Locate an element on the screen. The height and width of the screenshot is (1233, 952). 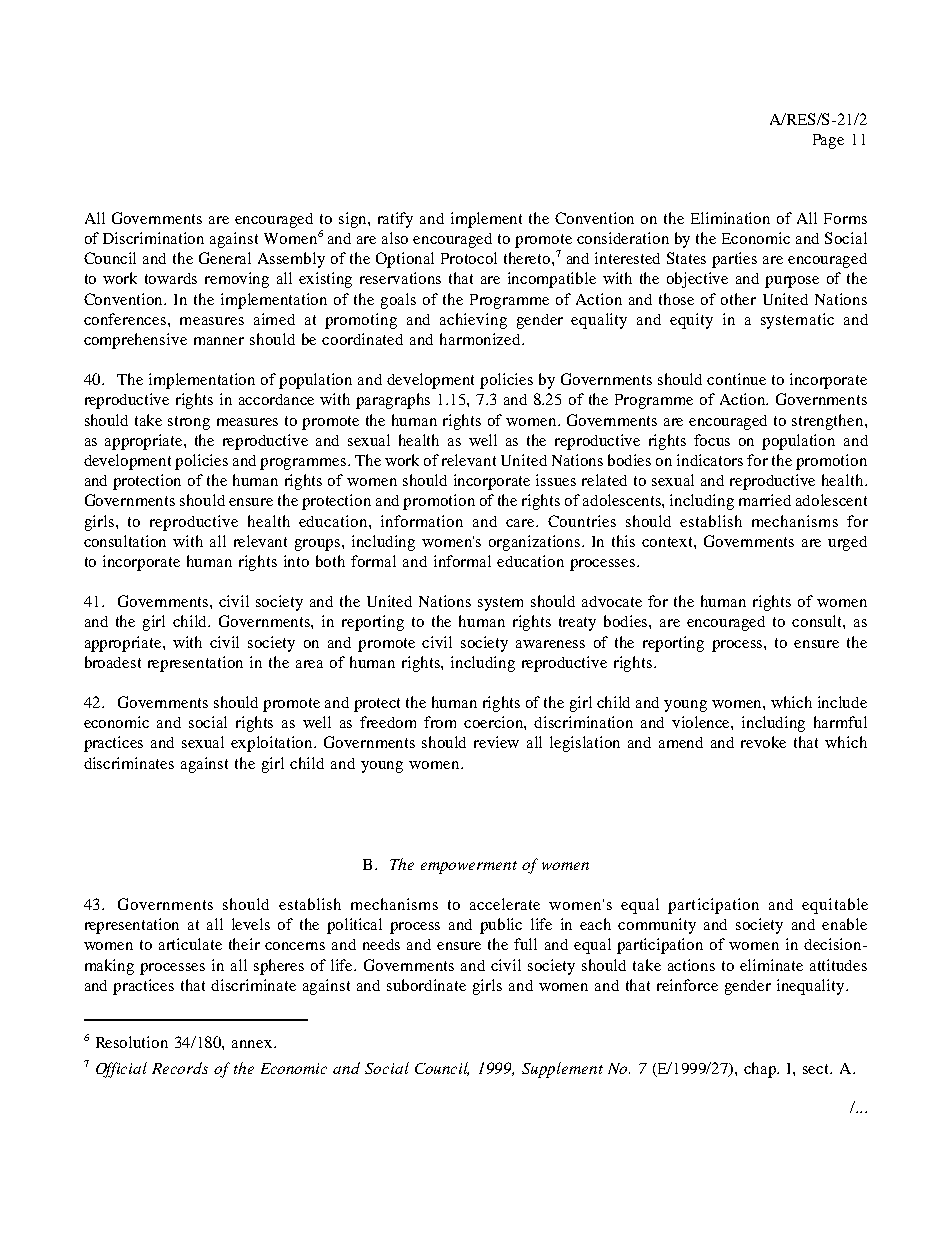
revoke is located at coordinates (763, 742).
